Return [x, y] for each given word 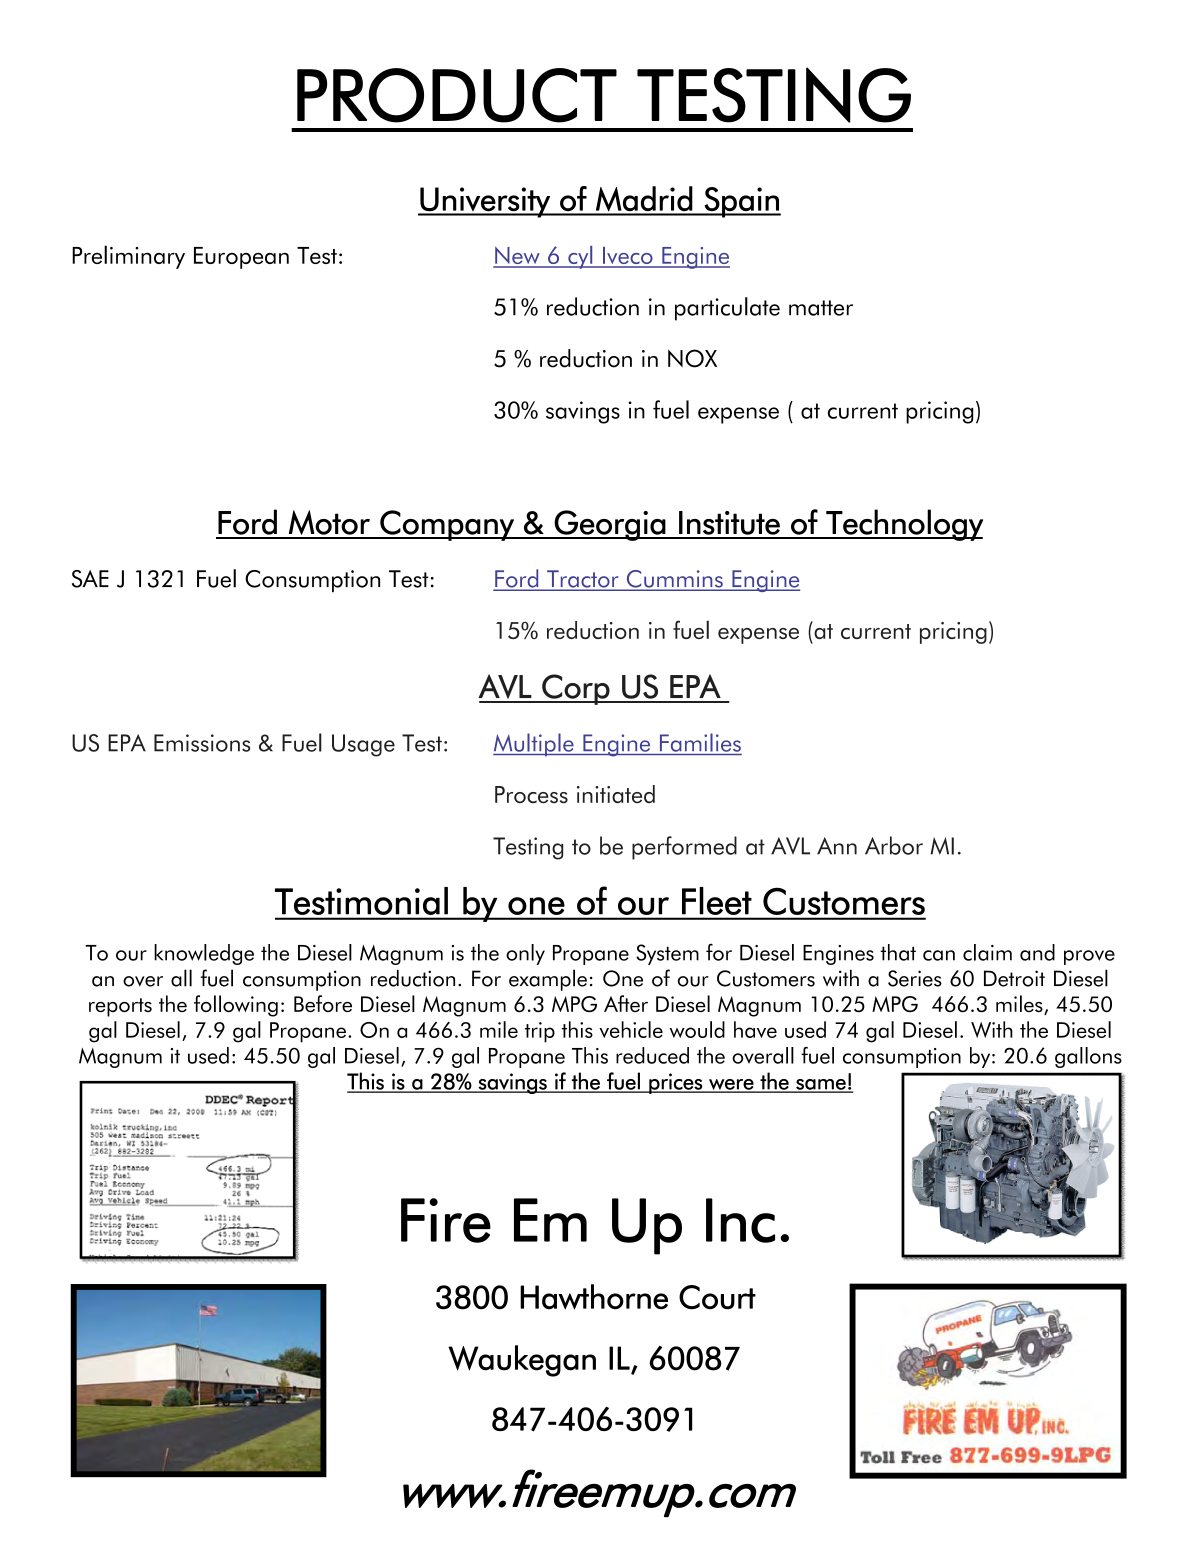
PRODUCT [457, 95]
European [241, 258]
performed [684, 848]
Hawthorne [594, 1297]
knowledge [204, 954]
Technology [903, 525]
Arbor [894, 845]
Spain [741, 202]
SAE [90, 579]
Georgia [610, 525]
